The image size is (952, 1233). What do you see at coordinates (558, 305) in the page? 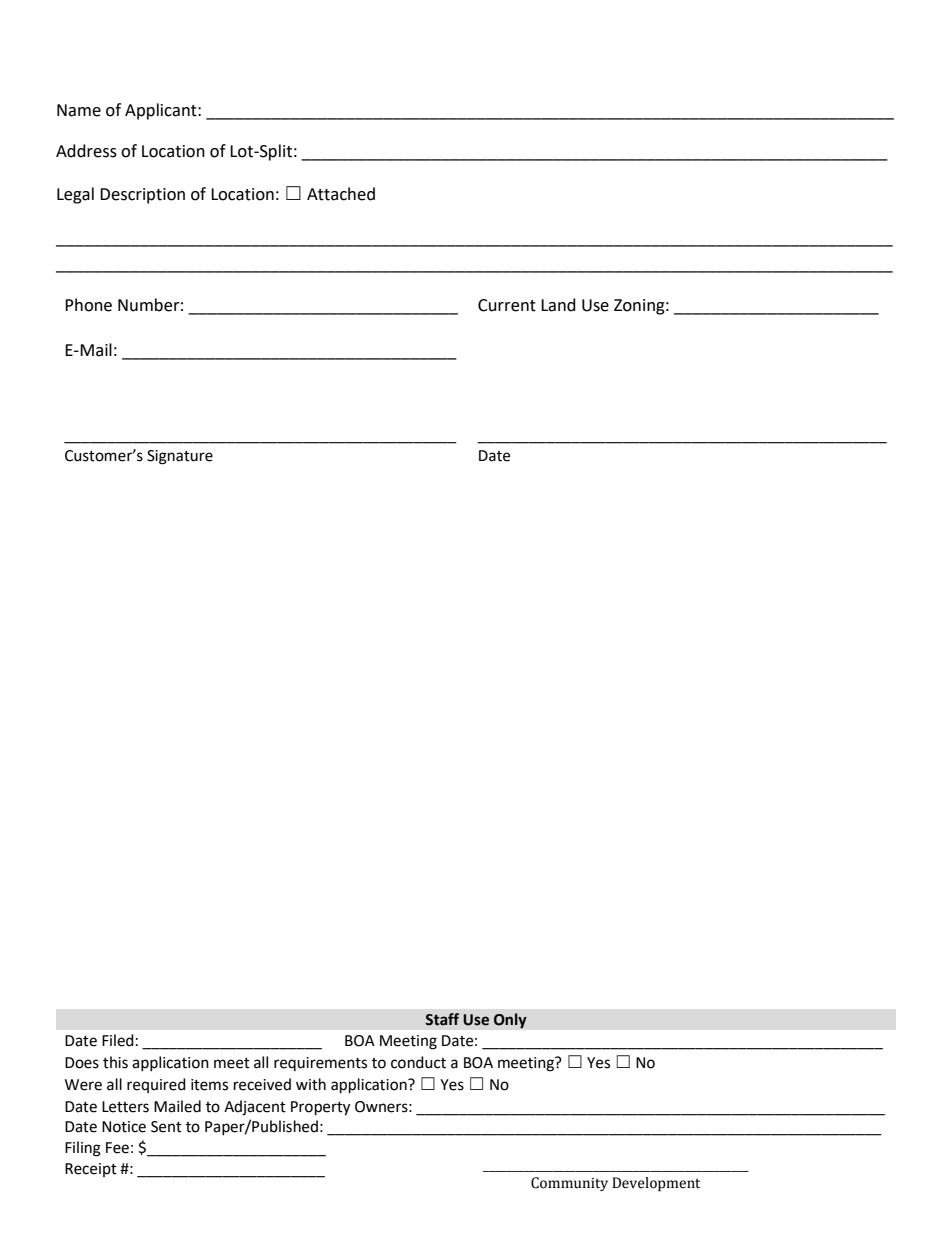
I see `Land` at bounding box center [558, 305].
